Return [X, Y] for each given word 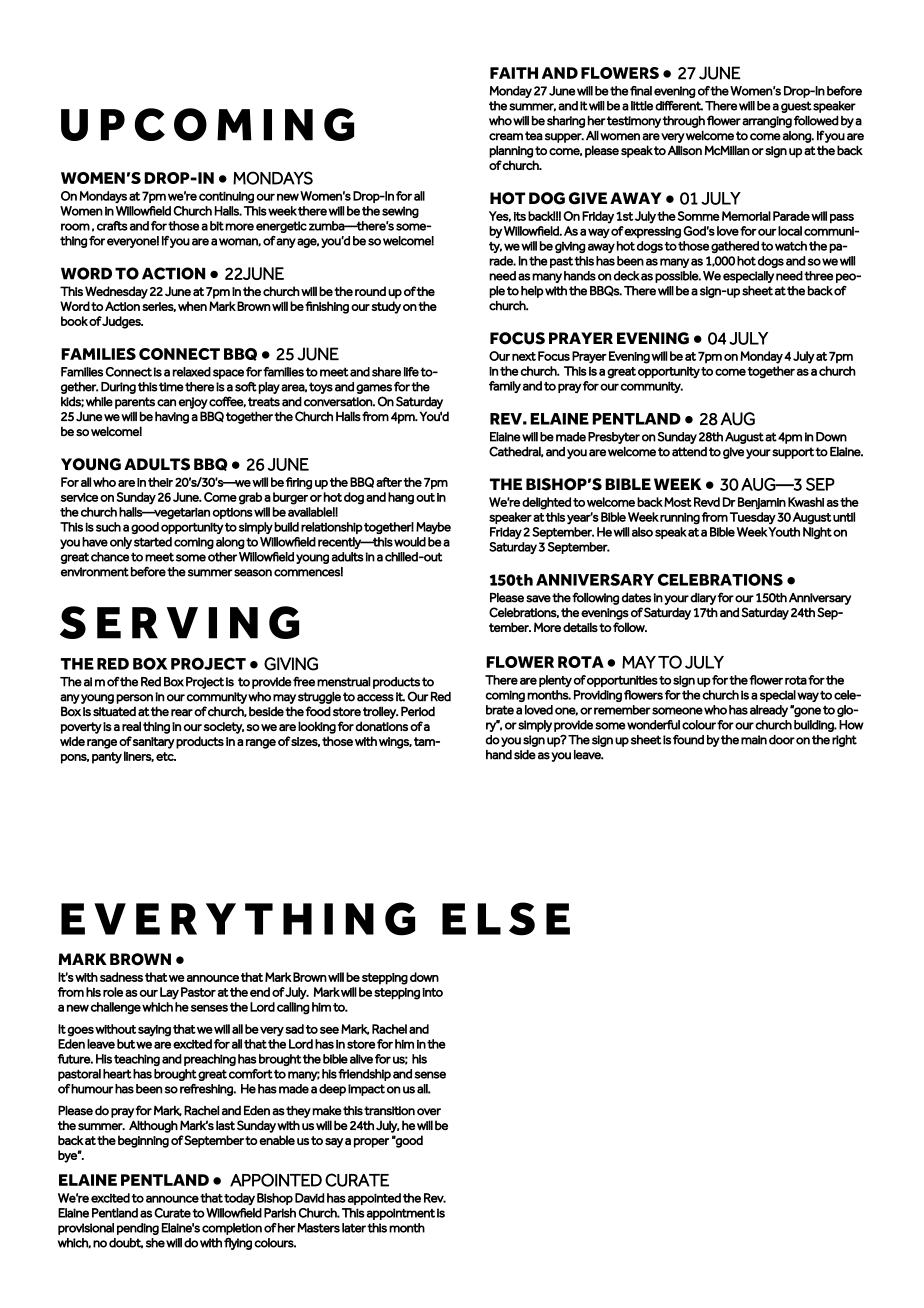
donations [381, 726]
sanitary [154, 743]
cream [506, 137]
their [160, 482]
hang [401, 498]
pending [138, 1229]
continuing [226, 197]
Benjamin [762, 503]
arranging [767, 122]
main [754, 740]
